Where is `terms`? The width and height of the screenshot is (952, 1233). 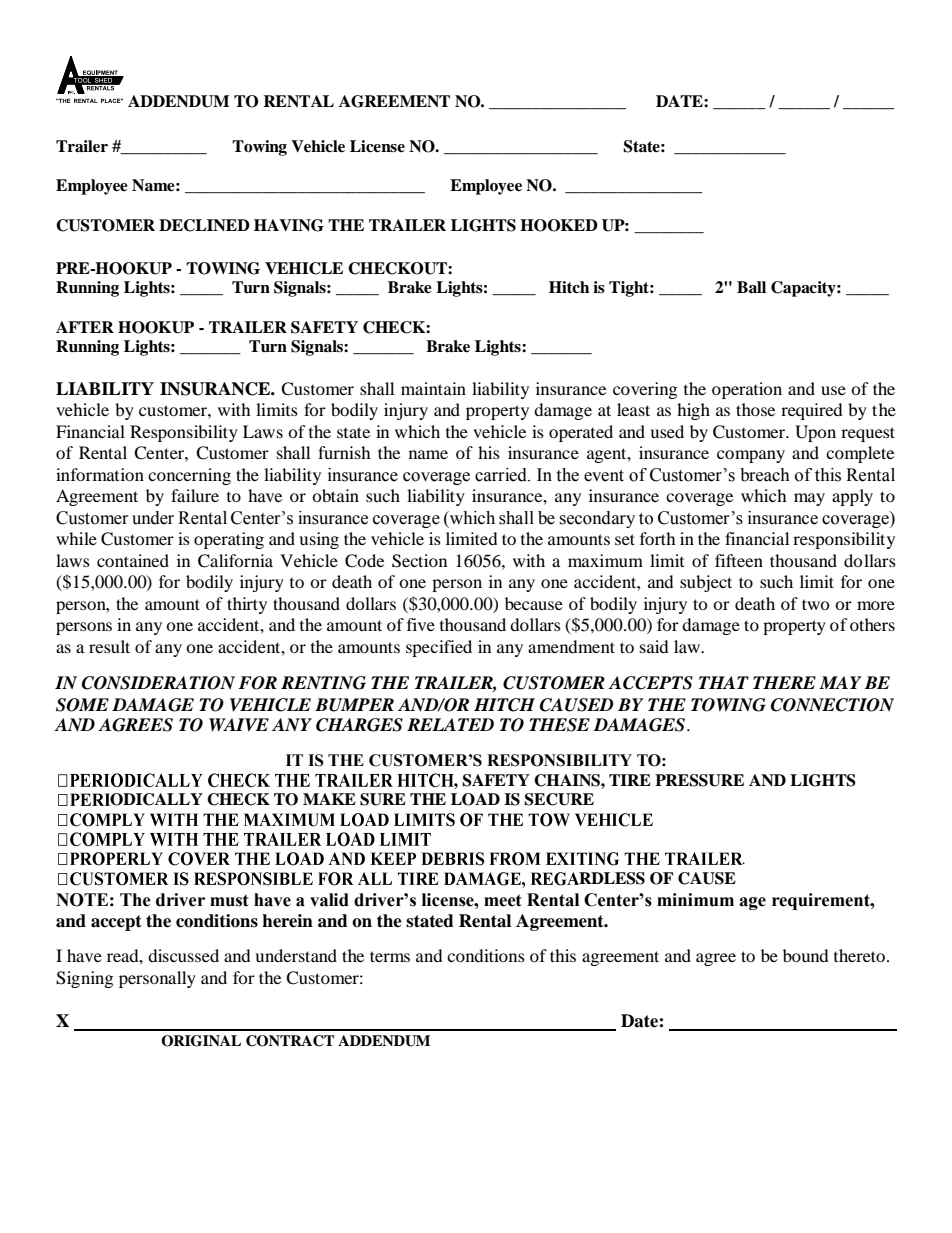 terms is located at coordinates (390, 956).
